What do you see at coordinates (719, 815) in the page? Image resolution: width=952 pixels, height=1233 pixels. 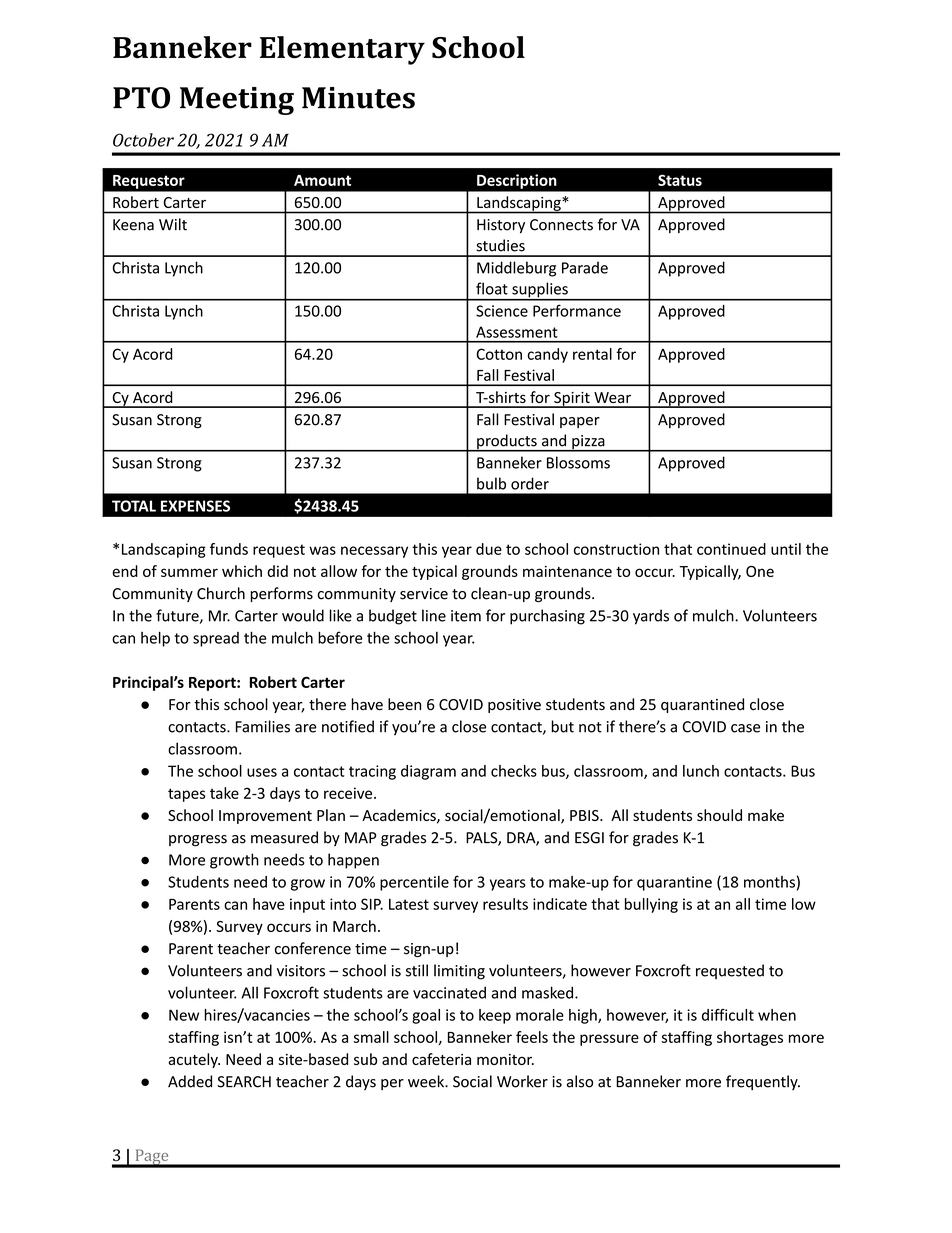 I see `should` at bounding box center [719, 815].
